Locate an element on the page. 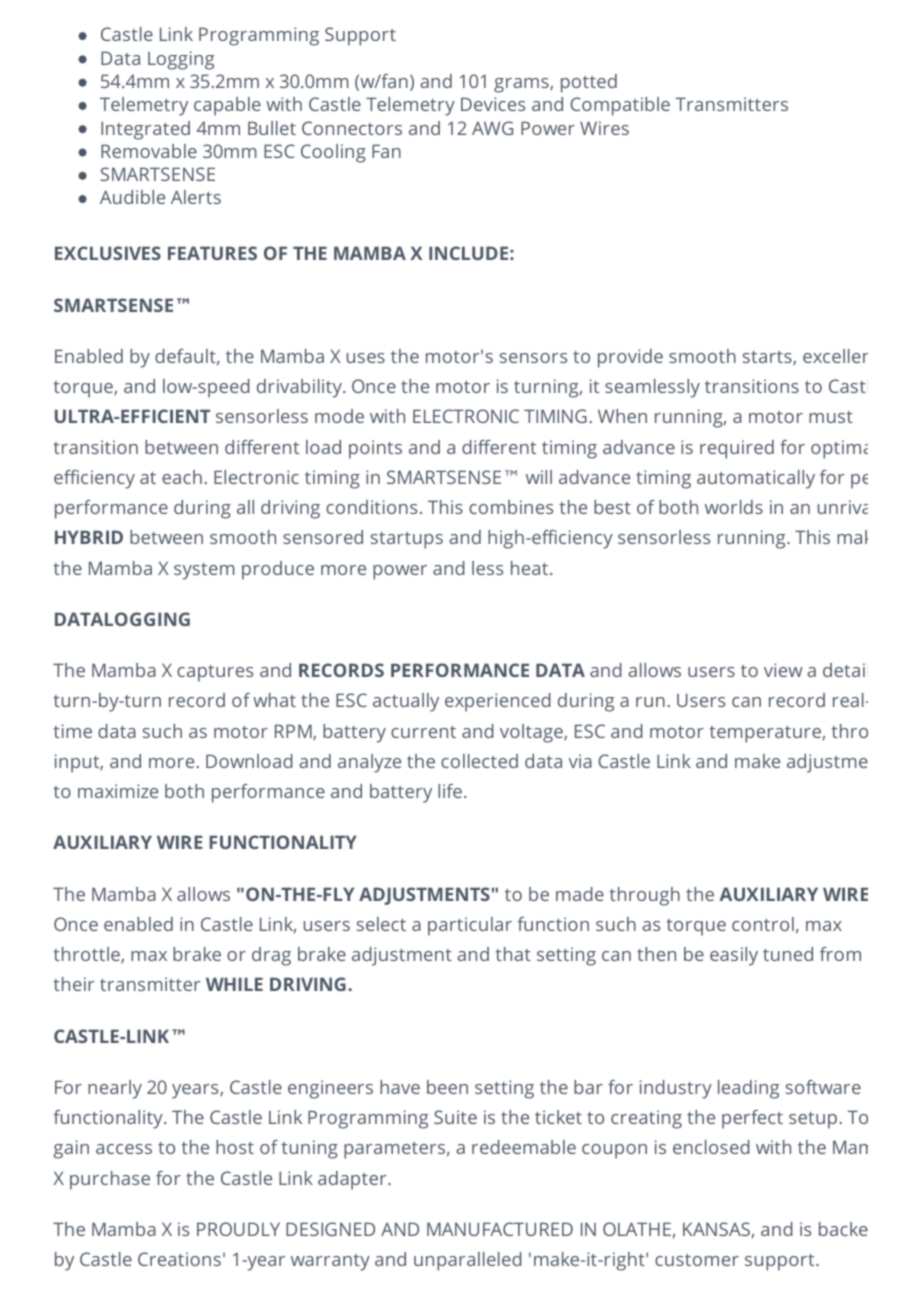 This page has height=1307, width=924. Creations is located at coordinates (179, 1259).
